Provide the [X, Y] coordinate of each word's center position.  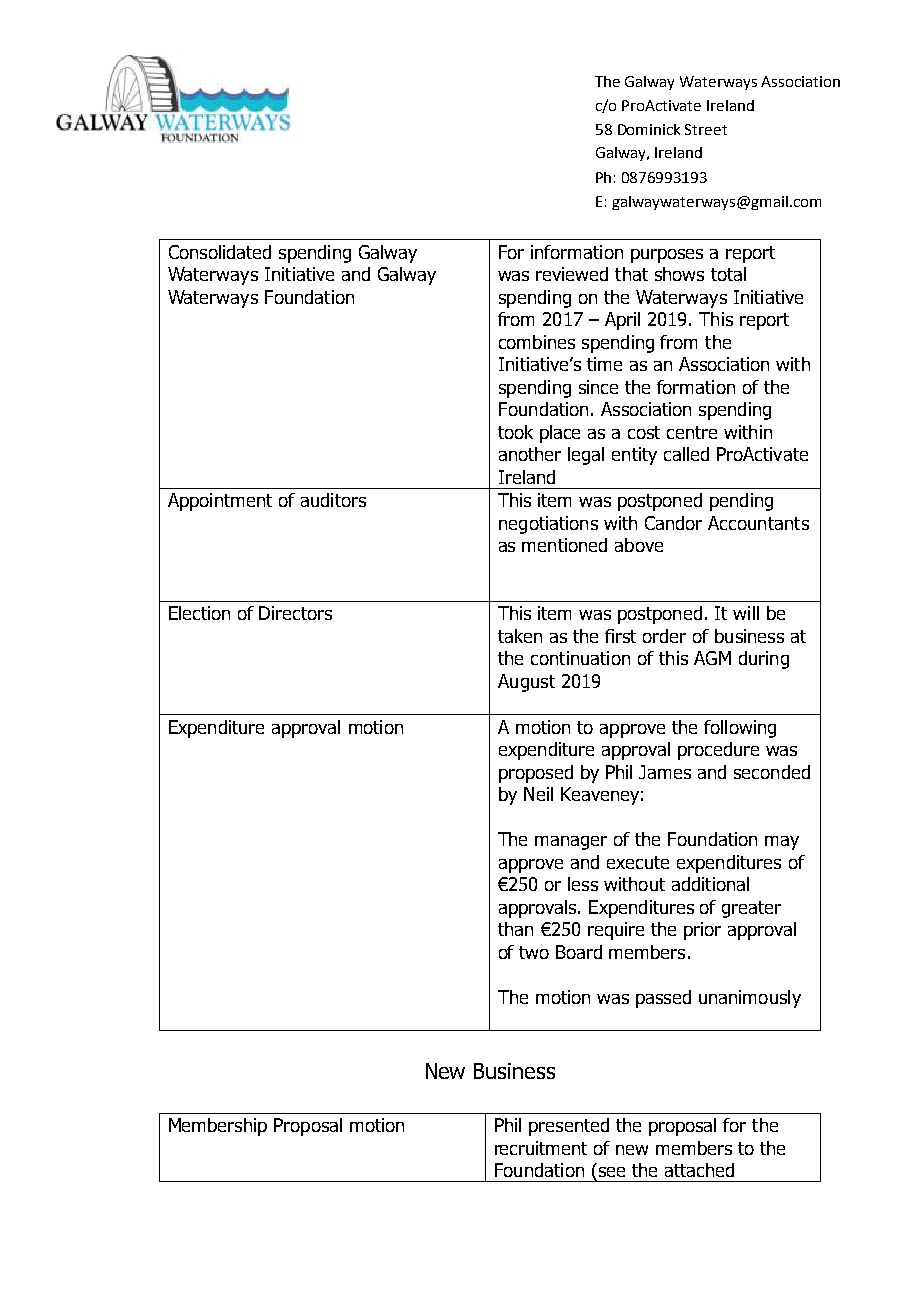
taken [520, 636]
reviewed [572, 274]
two [534, 952]
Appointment [220, 502]
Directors [295, 613]
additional [710, 884]
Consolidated [220, 252]
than [515, 929]
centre [692, 432]
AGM [712, 658]
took [515, 432]
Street [706, 129]
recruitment [541, 1148]
